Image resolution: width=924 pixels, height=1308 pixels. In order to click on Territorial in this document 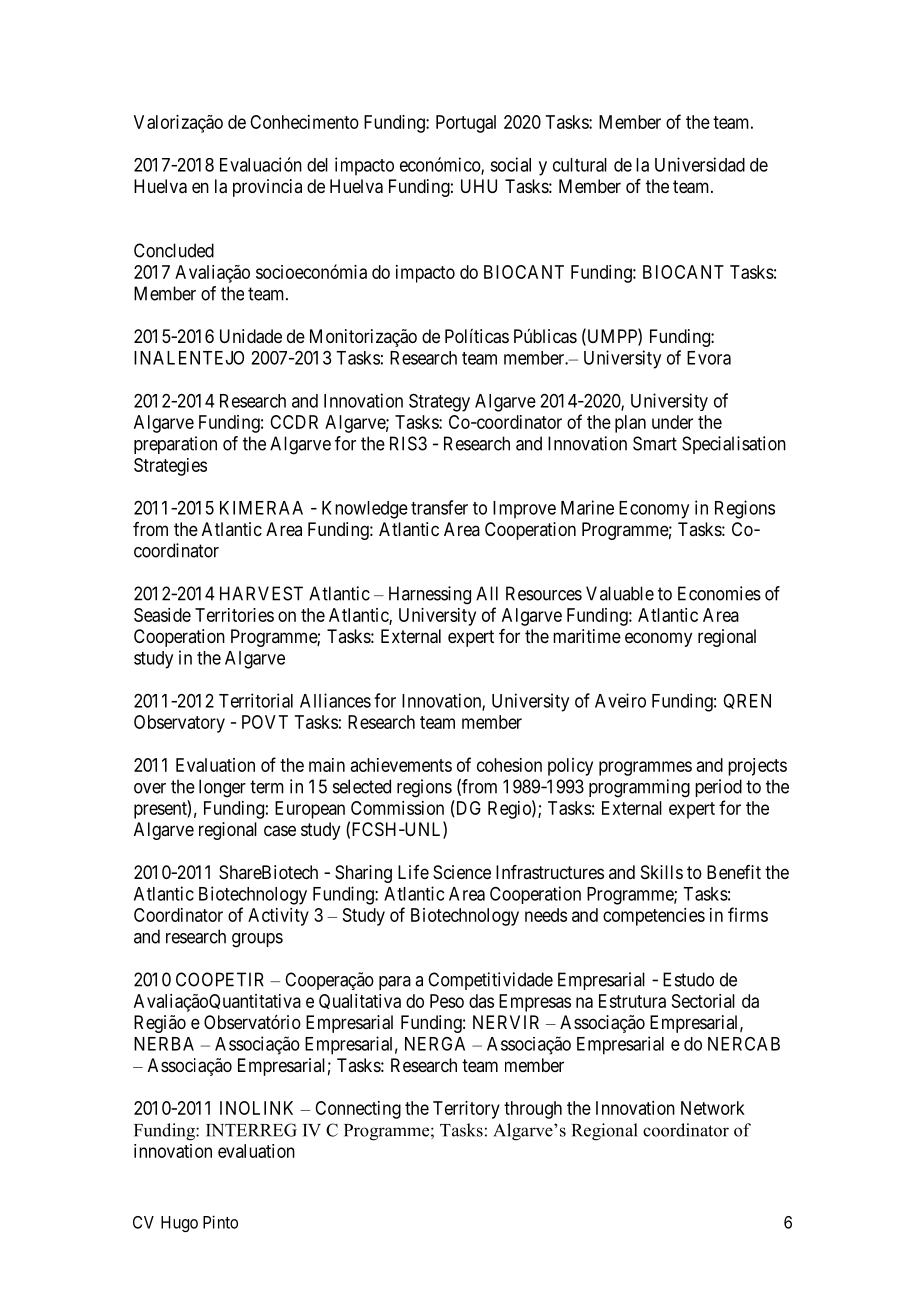, I will do `click(256, 700)`.
